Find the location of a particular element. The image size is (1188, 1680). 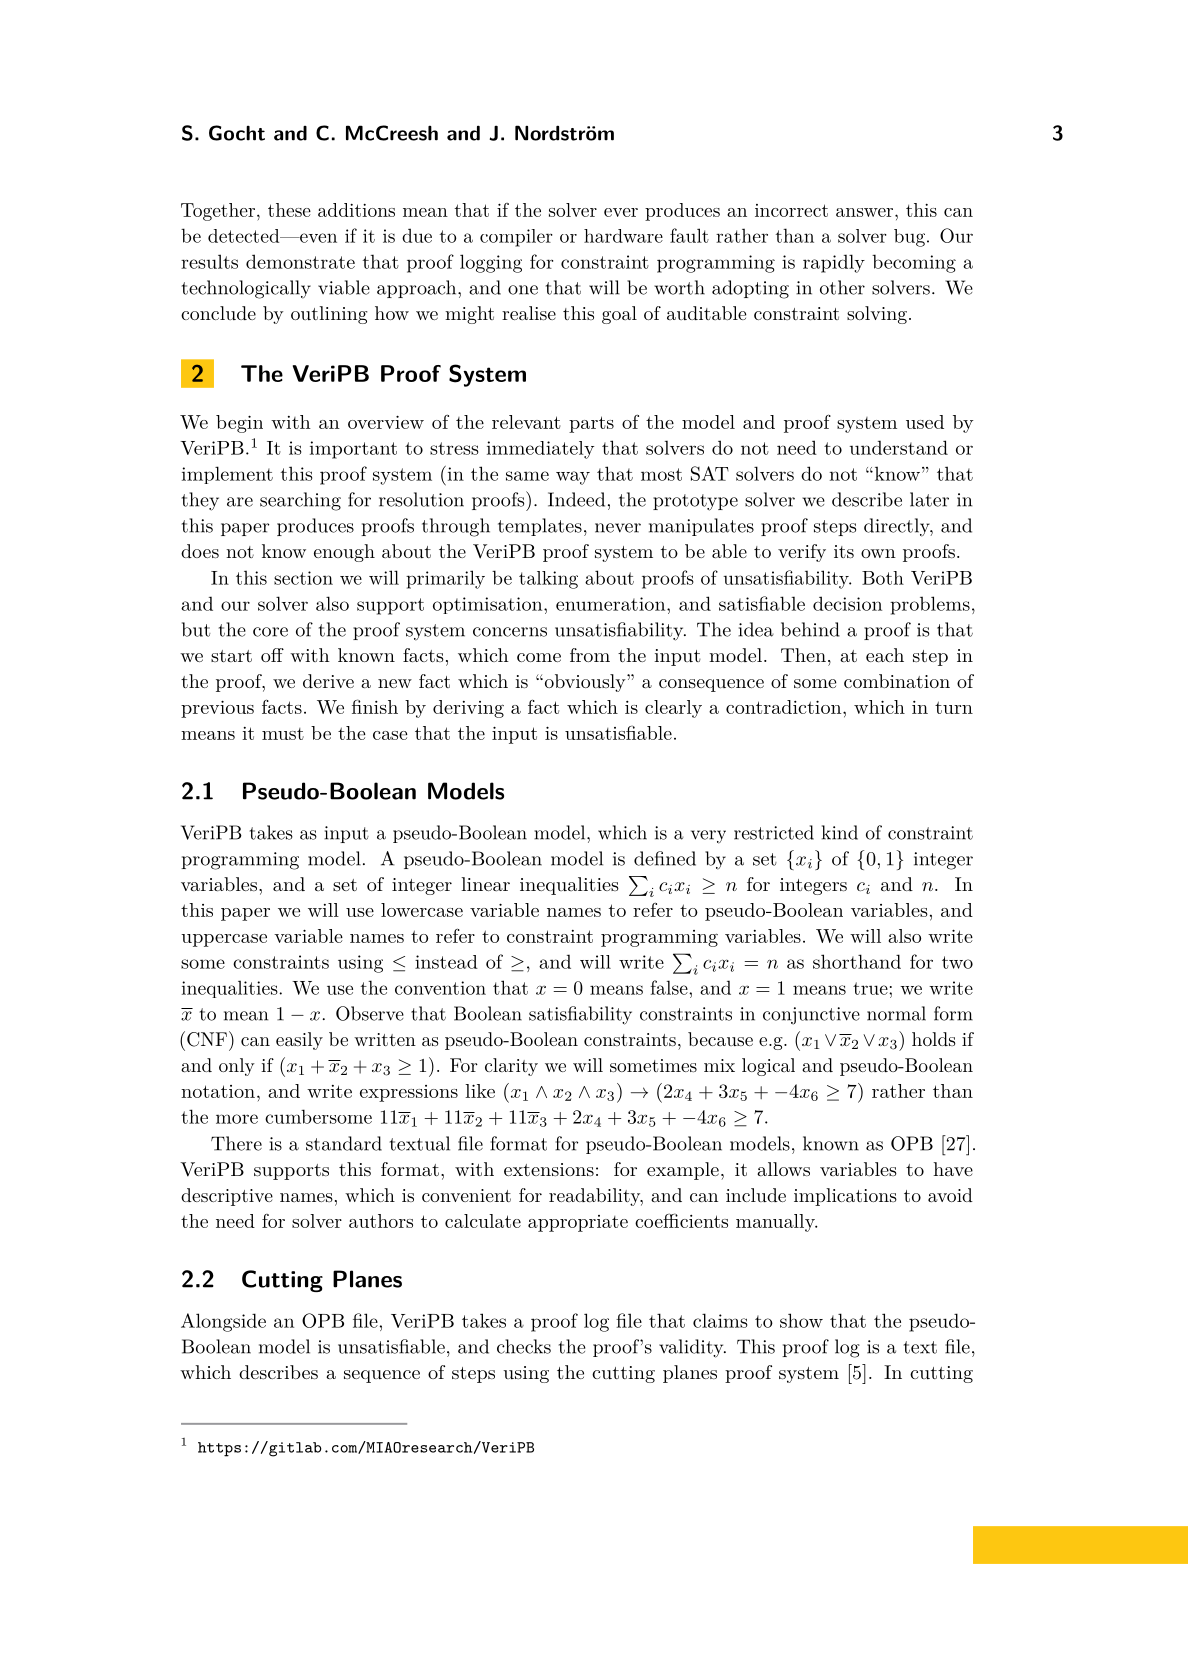

rapidly is located at coordinates (834, 263).
